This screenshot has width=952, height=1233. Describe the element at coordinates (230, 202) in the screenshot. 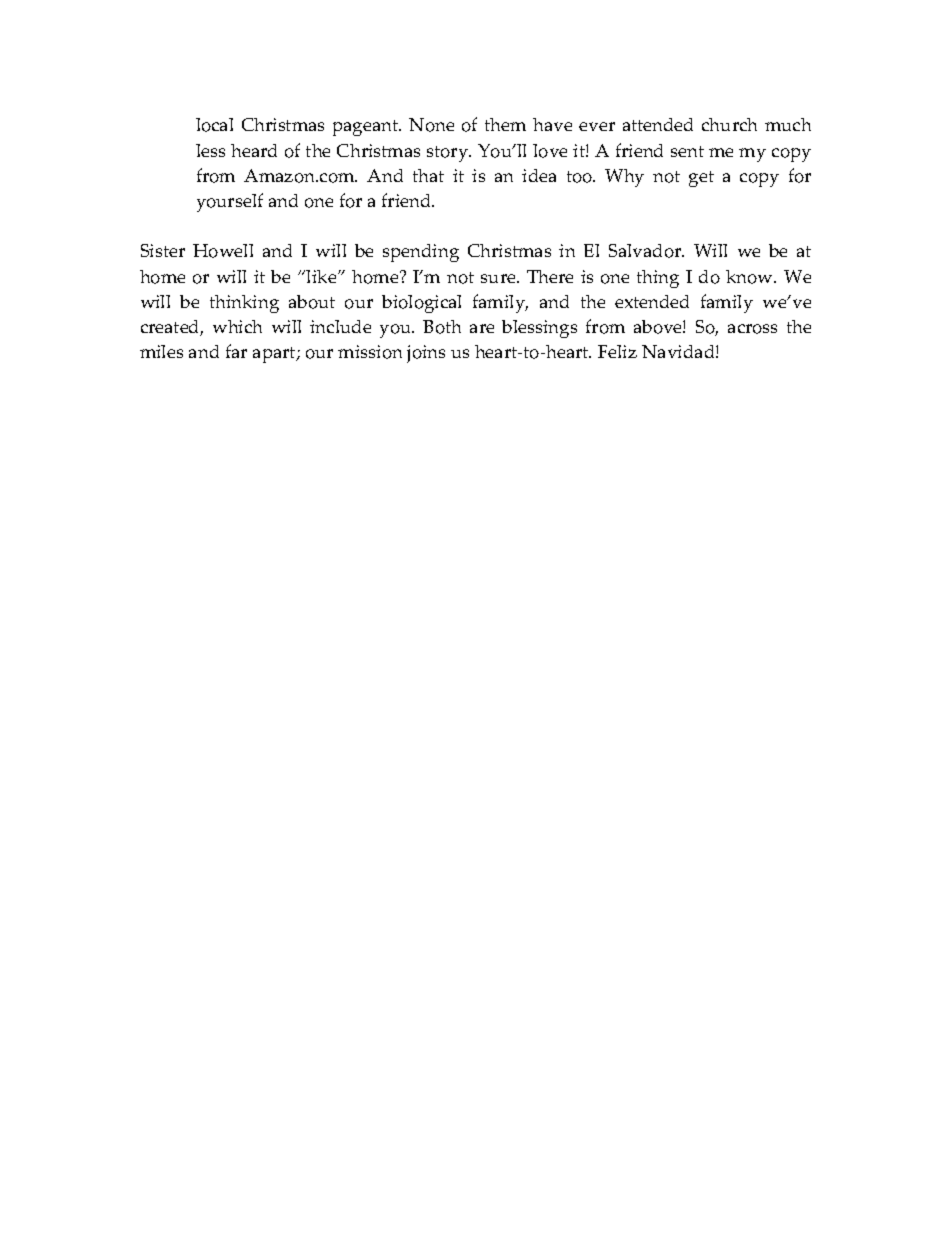

I see `yourself` at that location.
